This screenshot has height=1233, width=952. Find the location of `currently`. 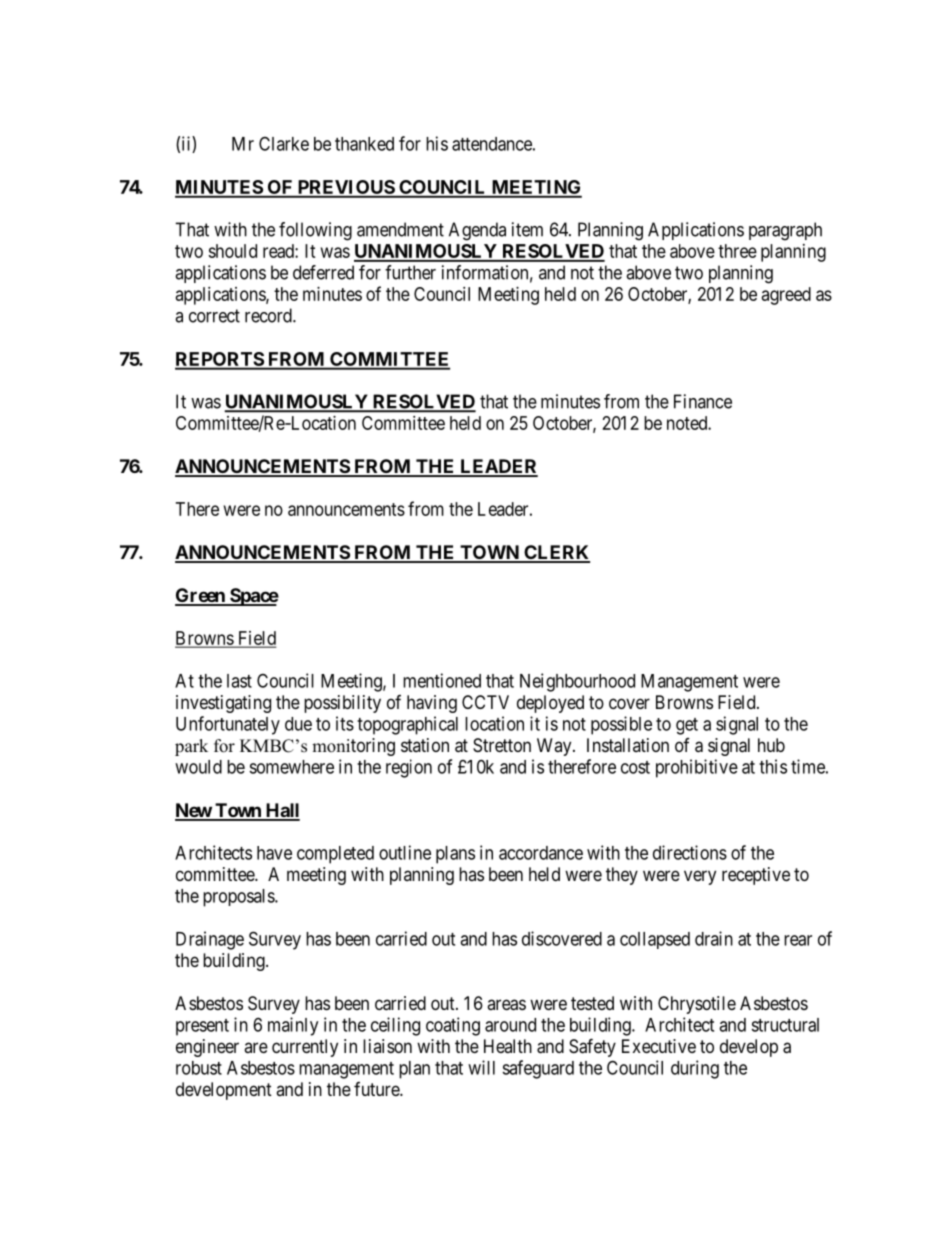

currently is located at coordinates (305, 1048).
